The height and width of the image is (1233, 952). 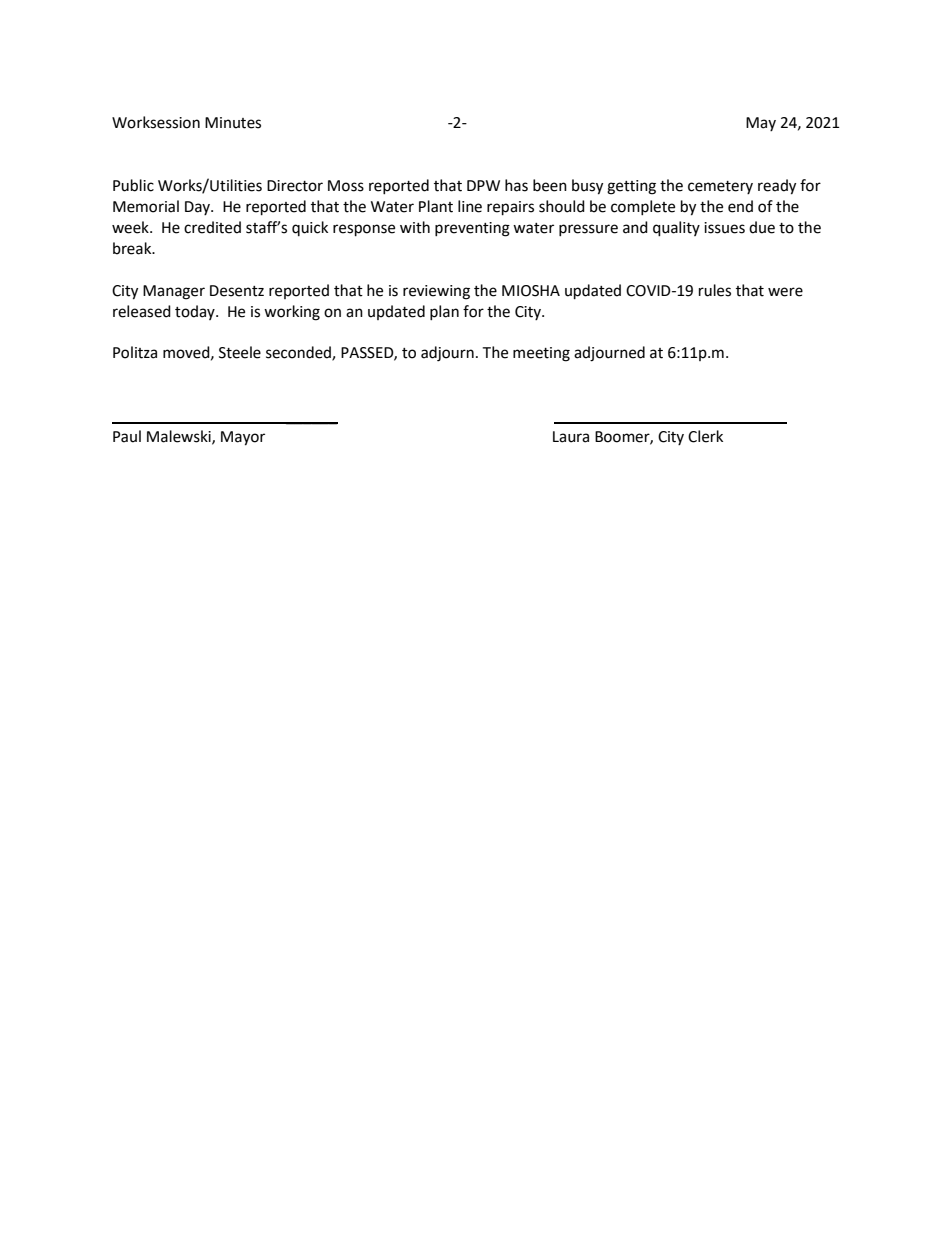 I want to click on cemetery, so click(x=720, y=187).
